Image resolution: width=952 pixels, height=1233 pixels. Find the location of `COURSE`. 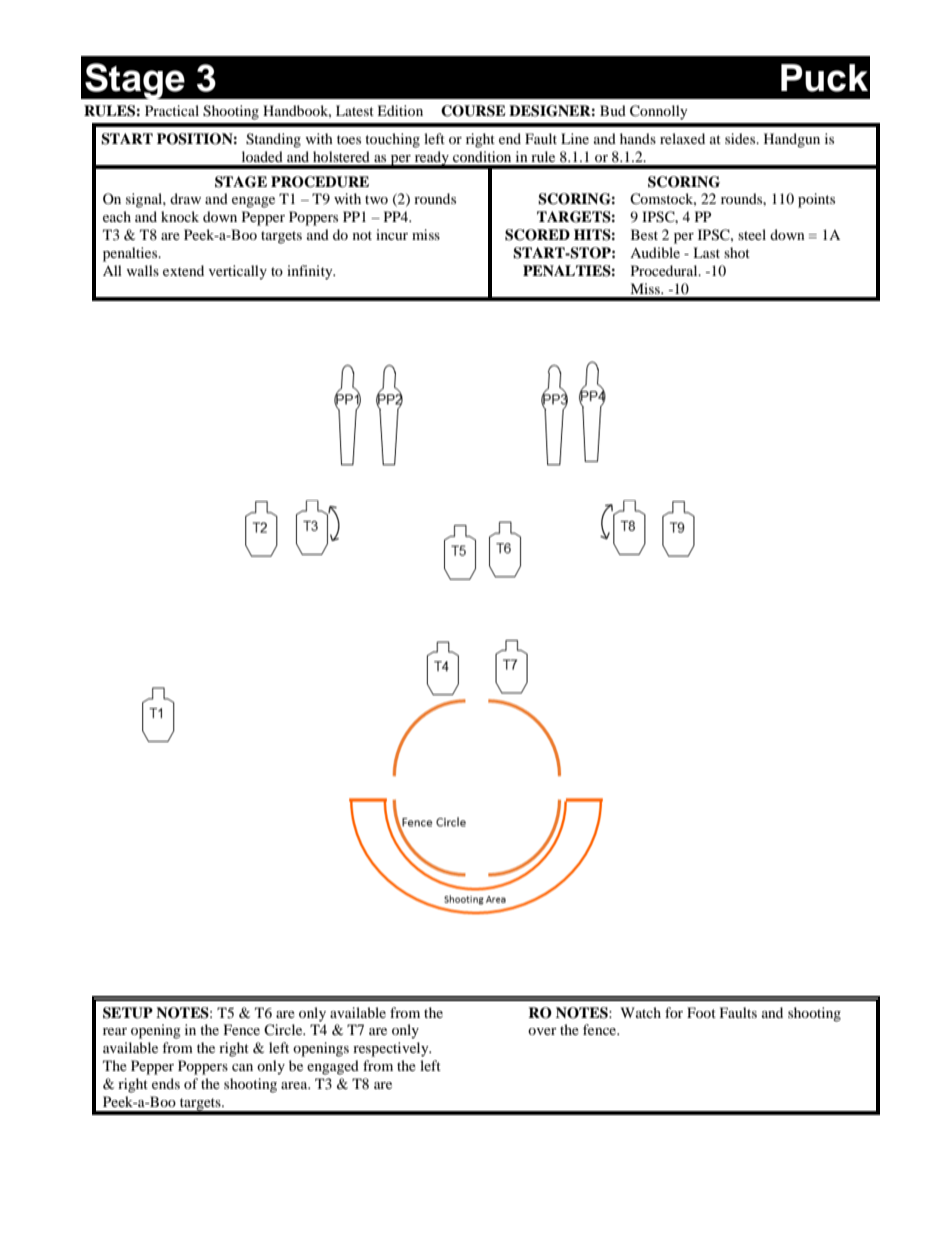

COURSE is located at coordinates (473, 111).
